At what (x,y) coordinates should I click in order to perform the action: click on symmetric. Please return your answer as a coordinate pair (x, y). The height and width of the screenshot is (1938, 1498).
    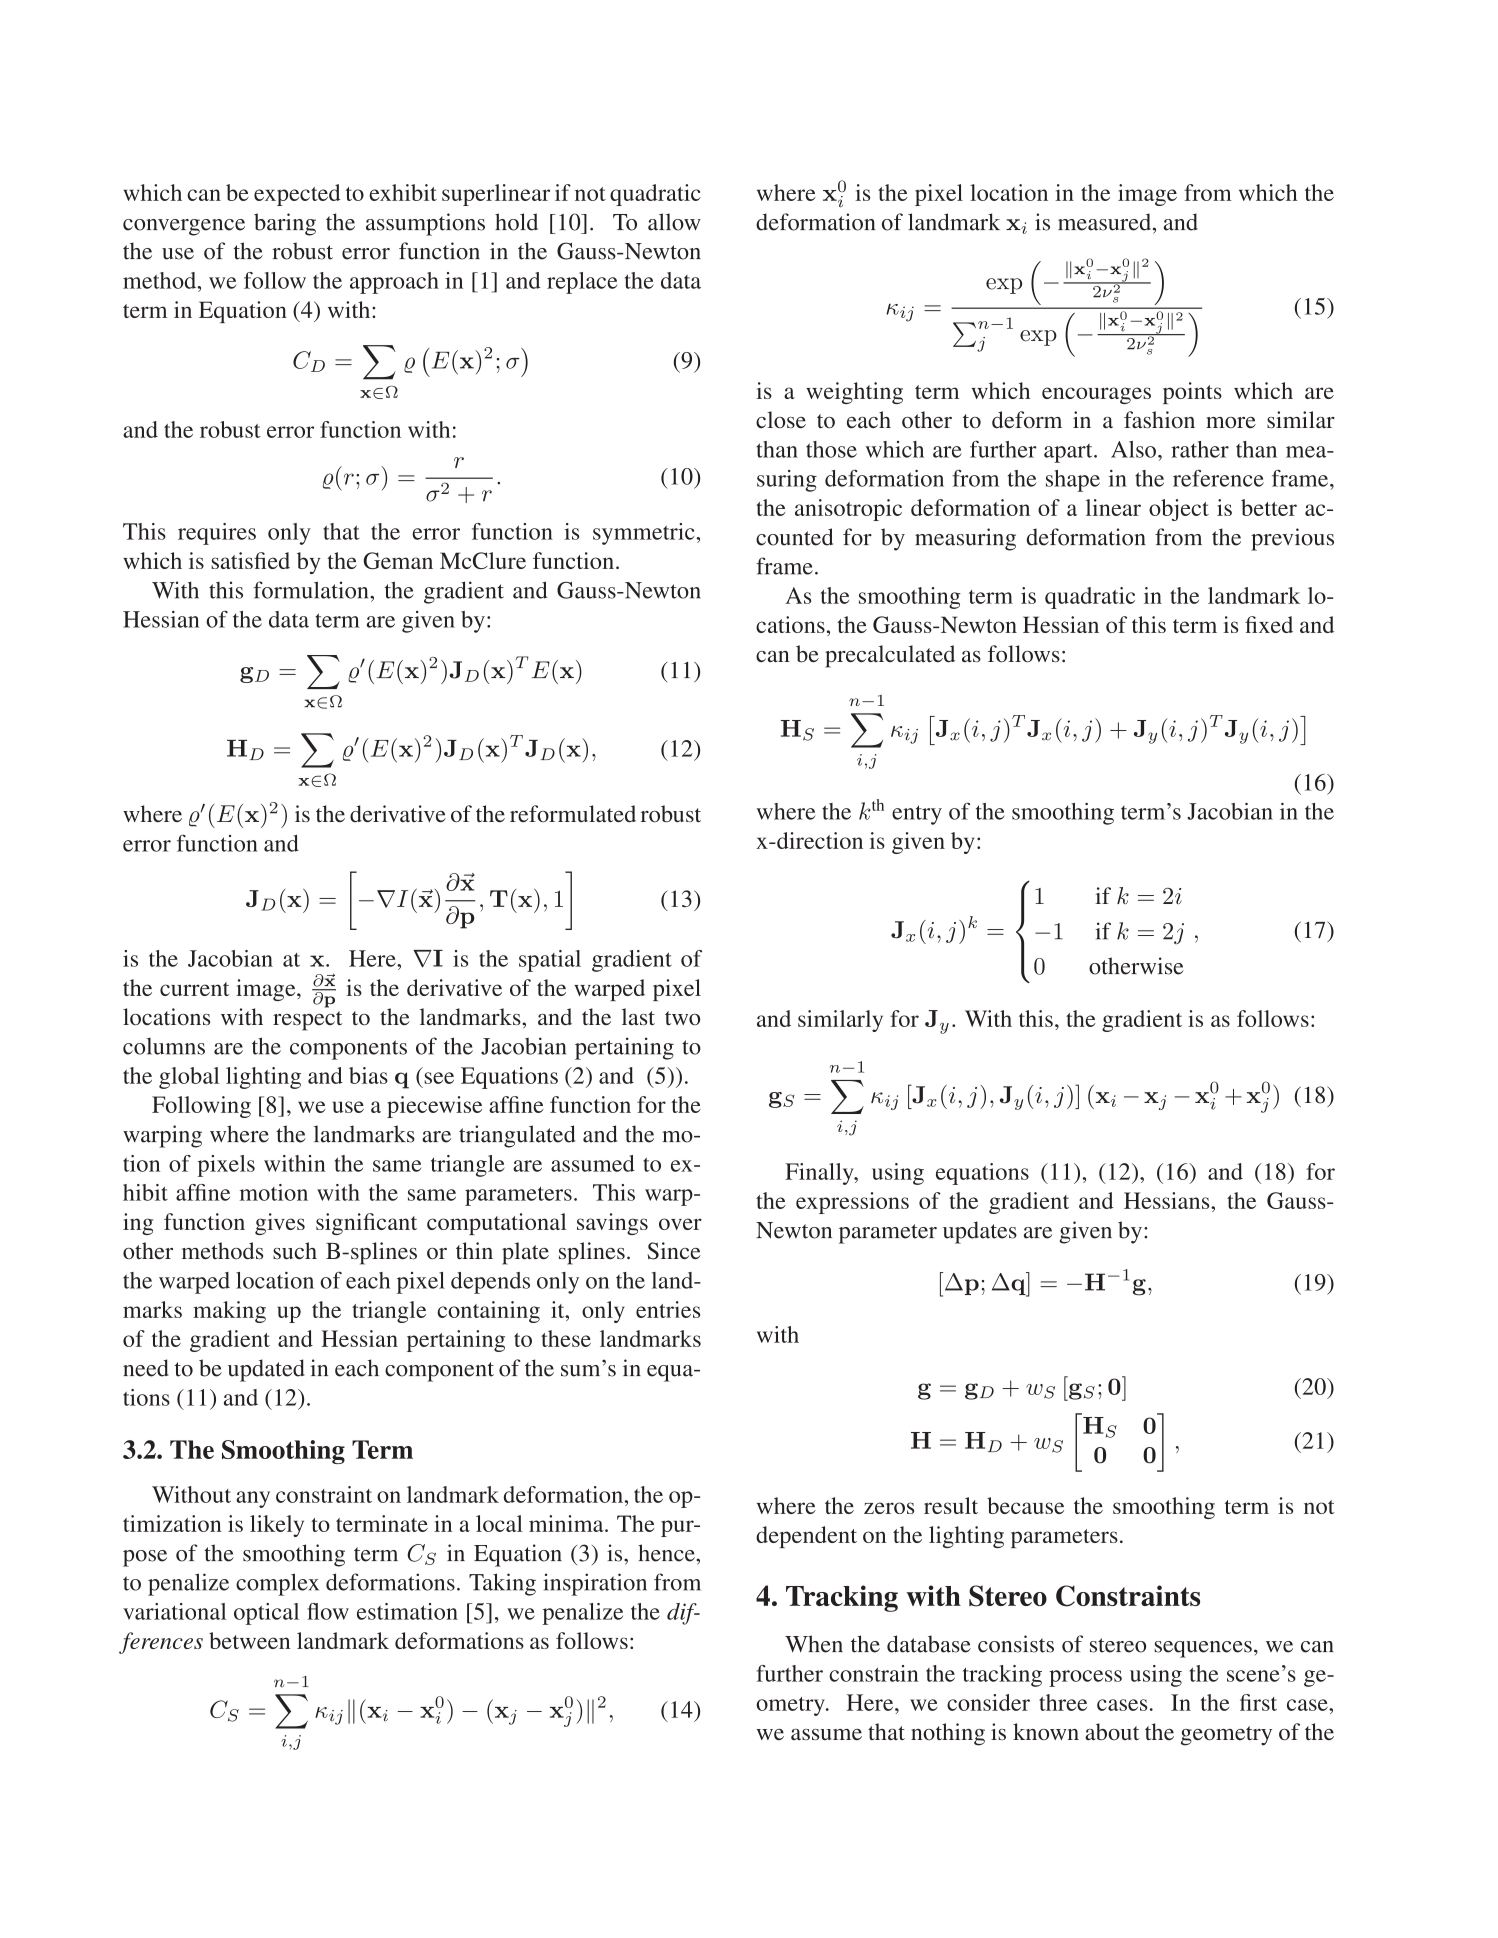
    Looking at the image, I should click on (644, 534).
